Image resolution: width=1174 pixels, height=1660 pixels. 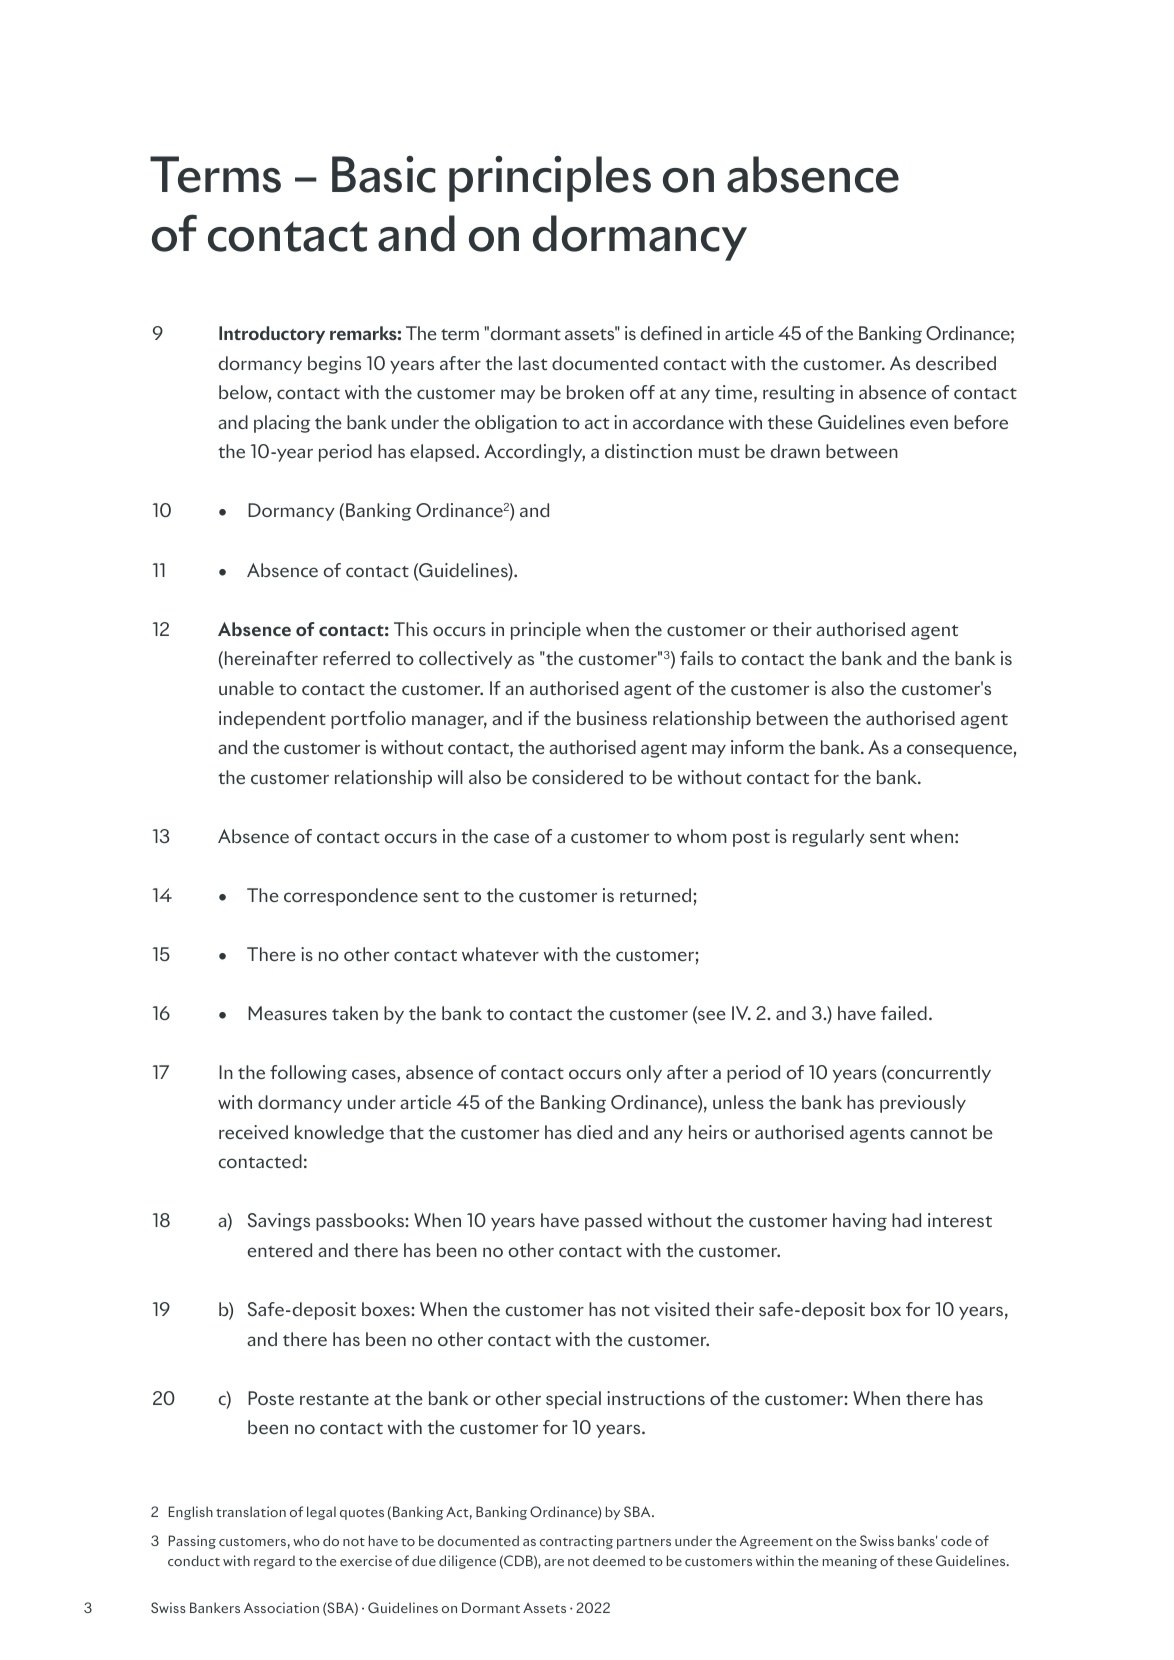 I want to click on business, so click(x=612, y=718).
